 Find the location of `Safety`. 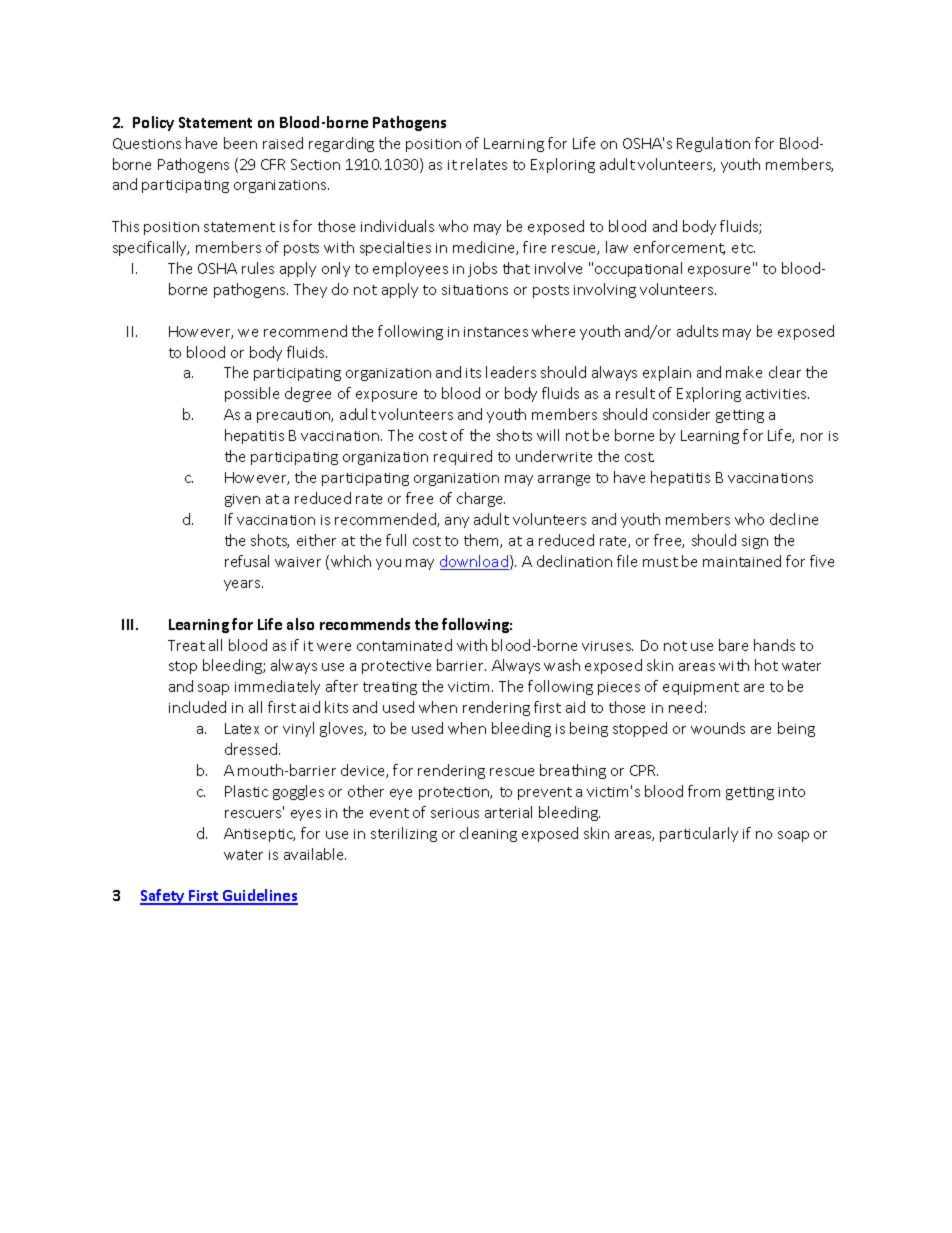

Safety is located at coordinates (163, 897).
